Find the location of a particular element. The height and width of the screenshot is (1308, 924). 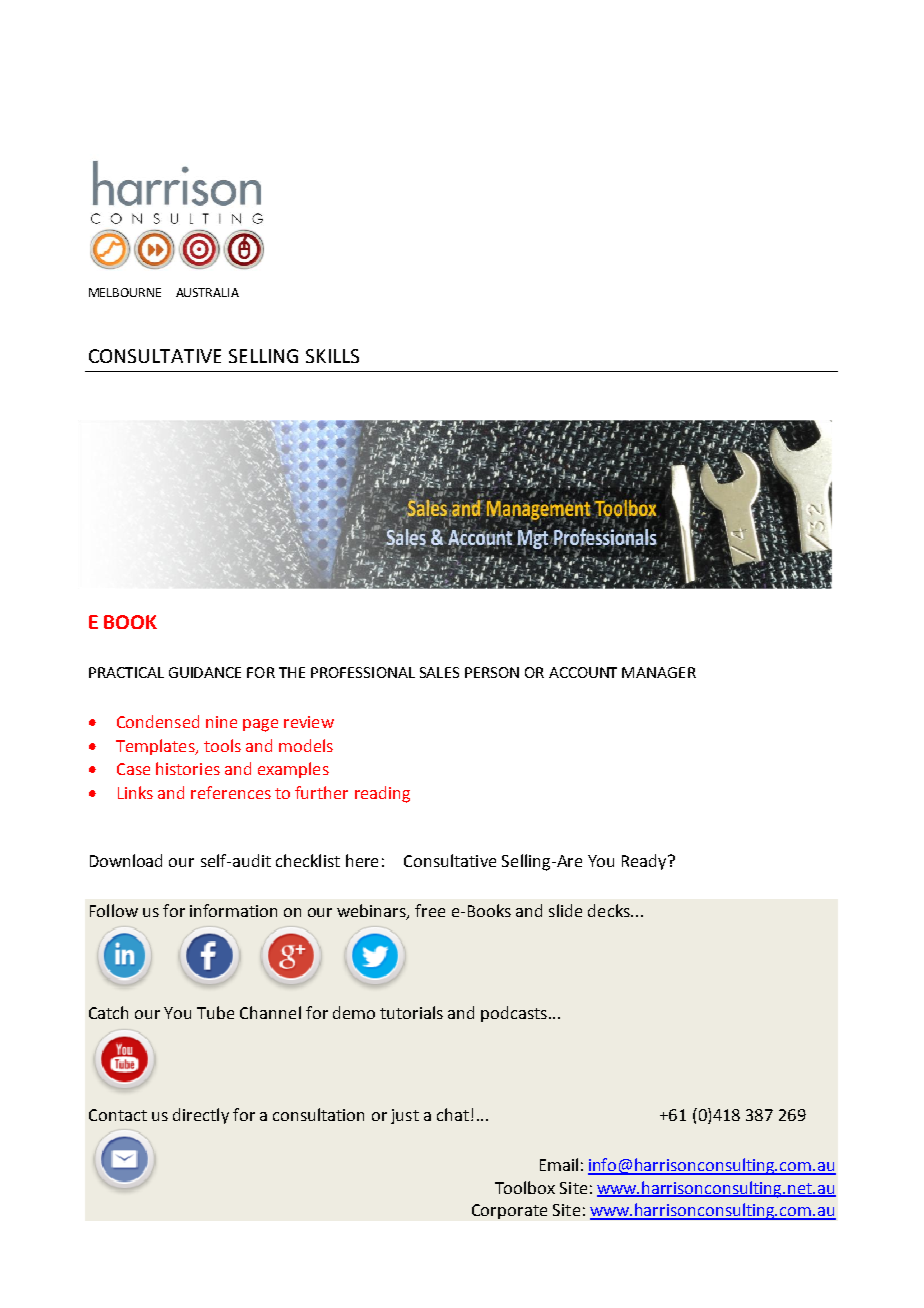

AUSTRALIA is located at coordinates (207, 292).
